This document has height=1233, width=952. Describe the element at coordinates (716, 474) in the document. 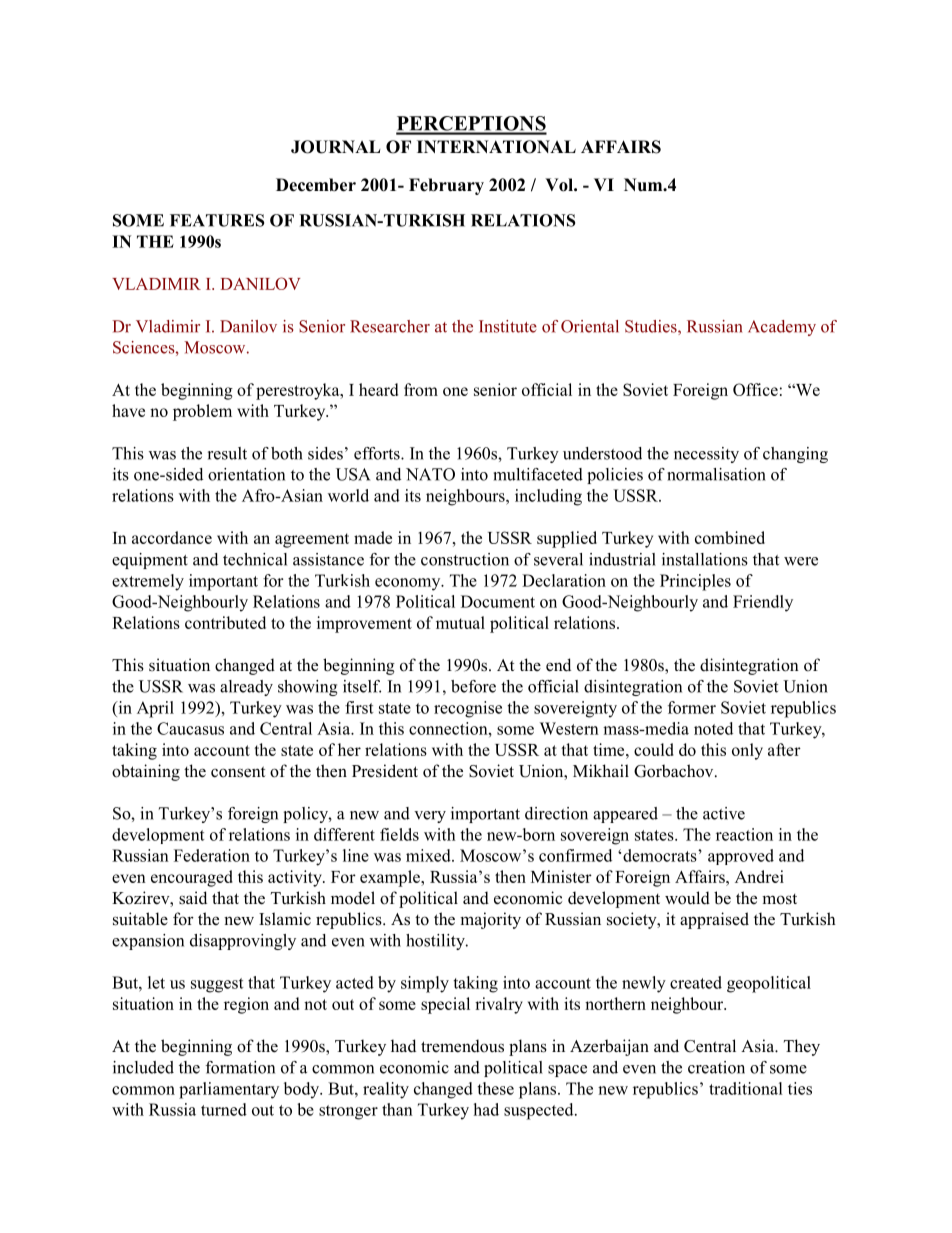

I see `normalisation` at that location.
